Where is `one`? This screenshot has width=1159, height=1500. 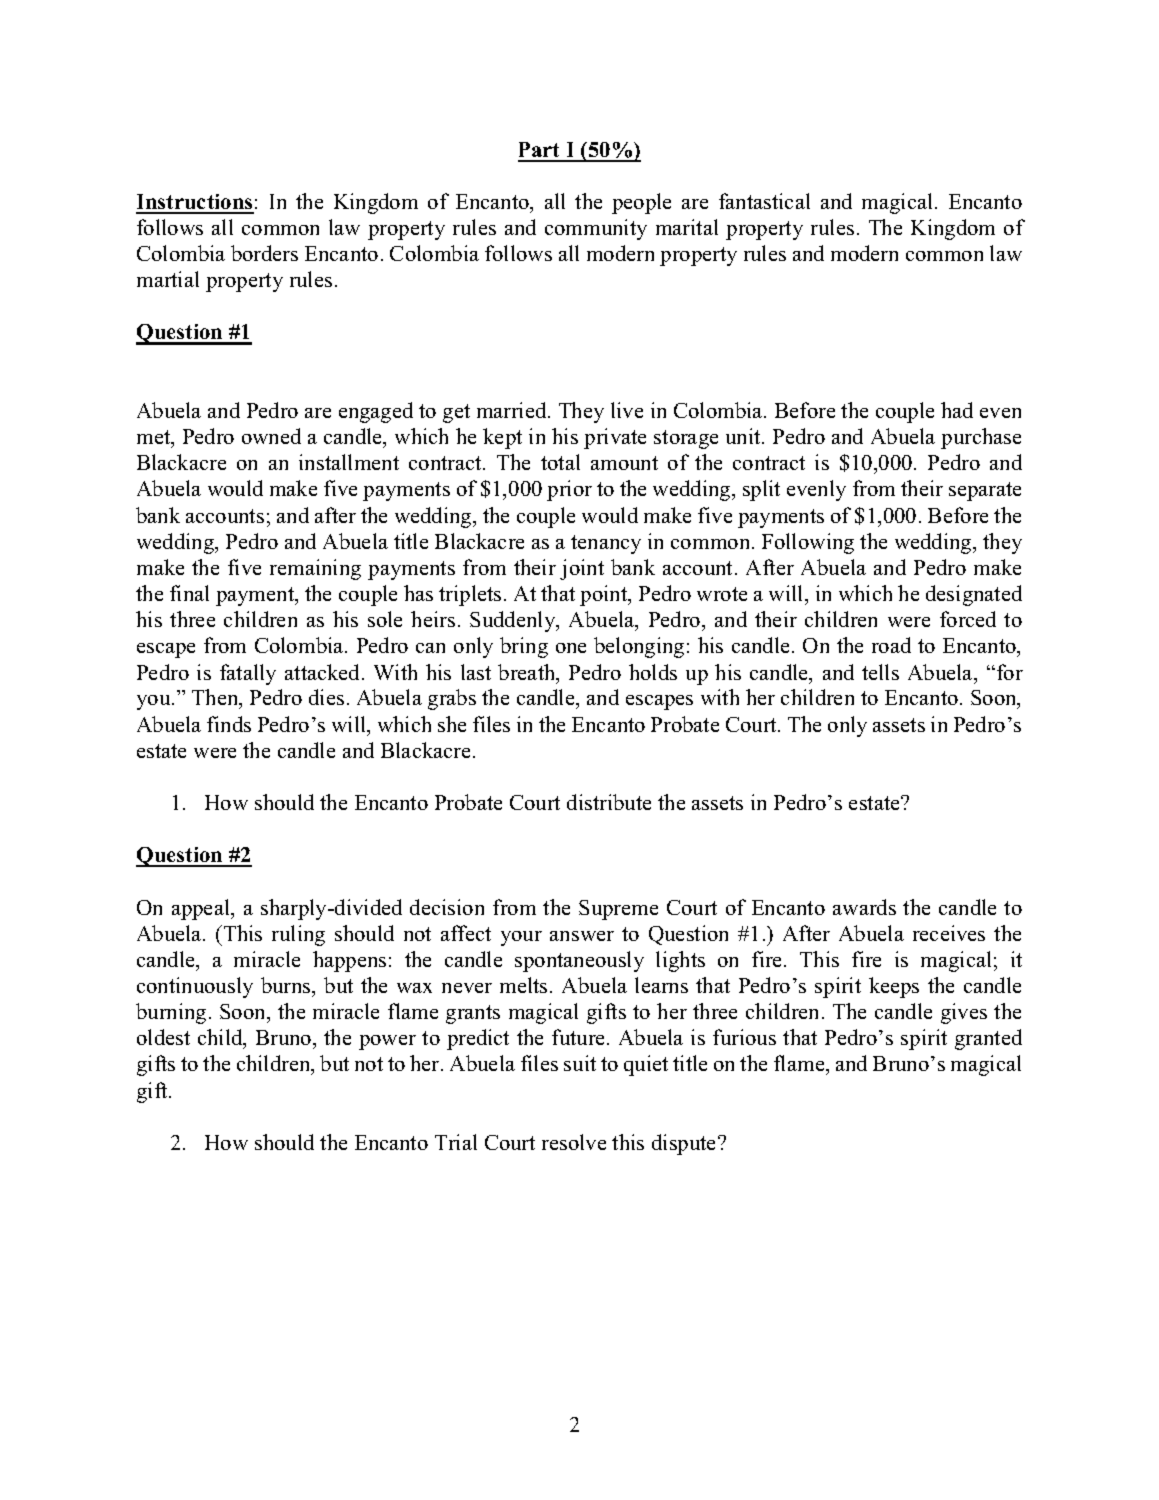
one is located at coordinates (571, 648).
